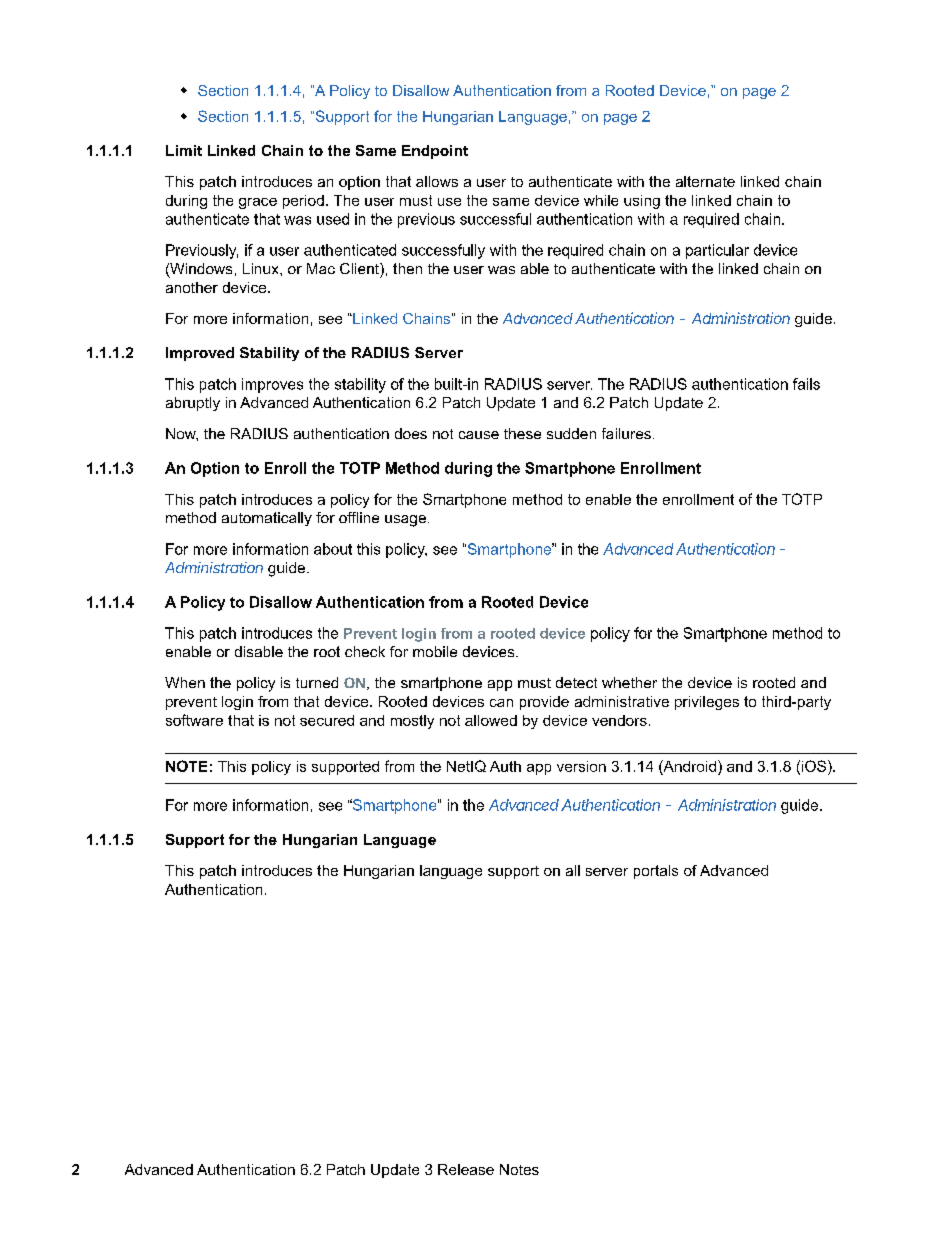  Describe the element at coordinates (437, 181) in the screenshot. I see `allows` at that location.
